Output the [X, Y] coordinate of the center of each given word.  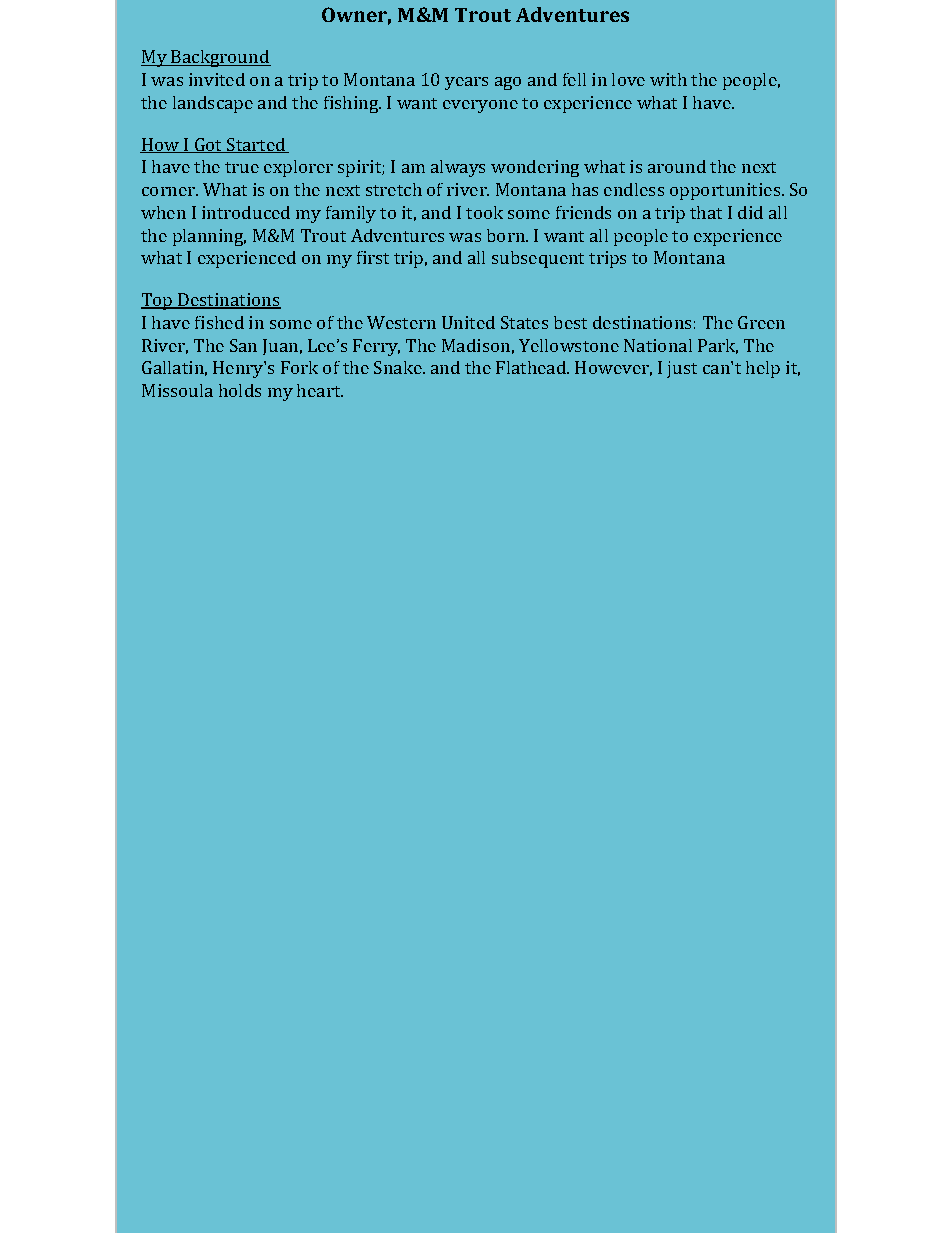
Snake [399, 367]
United [468, 322]
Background [220, 58]
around [677, 166]
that [706, 212]
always [458, 168]
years [466, 83]
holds [240, 390]
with [668, 79]
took [484, 212]
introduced [246, 212]
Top [158, 301]
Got [208, 145]
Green [761, 322]
